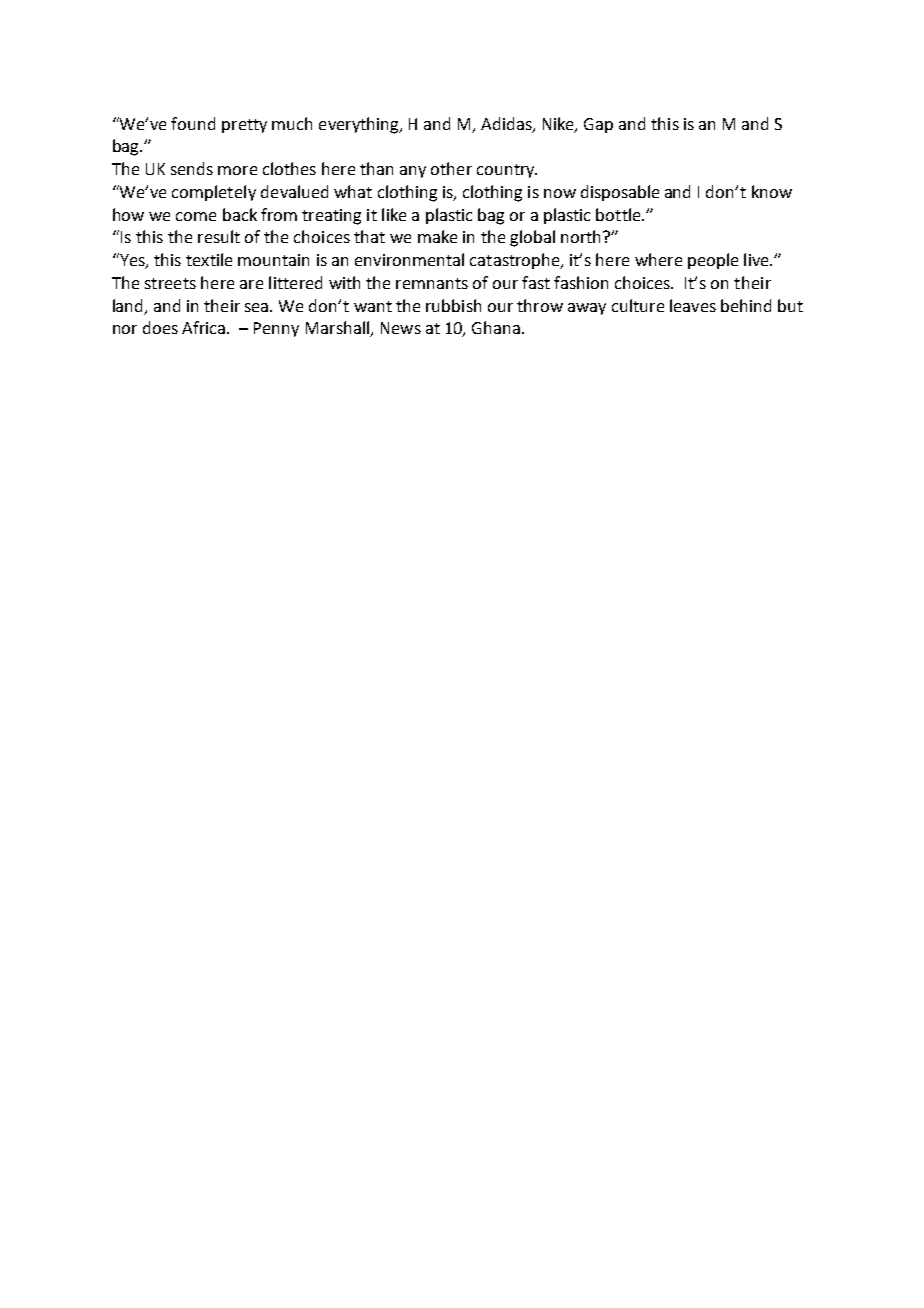 This page has width=924, height=1308. What do you see at coordinates (193, 123) in the page?
I see `found` at bounding box center [193, 123].
